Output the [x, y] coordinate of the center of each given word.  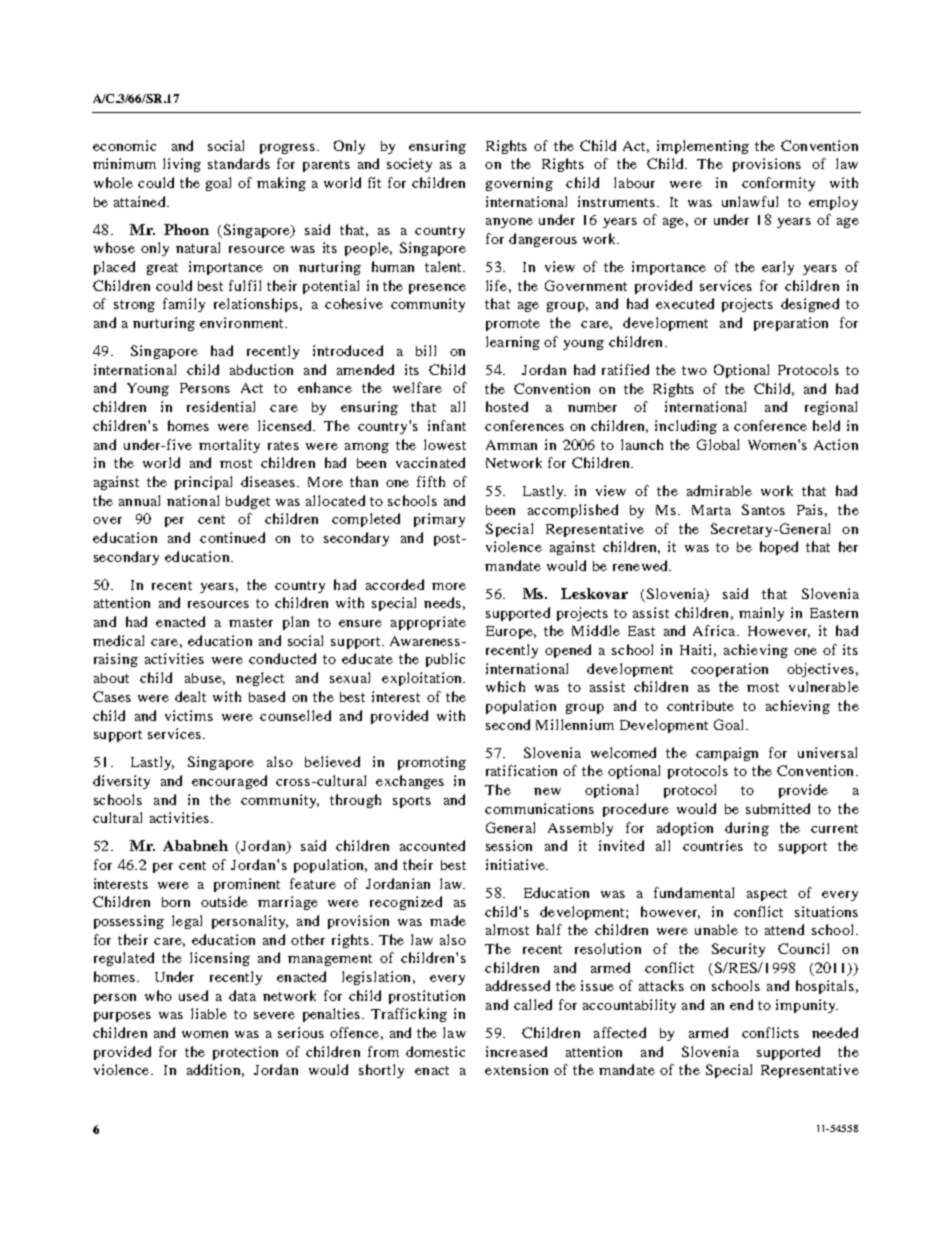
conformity [778, 184]
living [182, 165]
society [409, 165]
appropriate [428, 623]
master [251, 622]
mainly [761, 614]
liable [209, 1013]
